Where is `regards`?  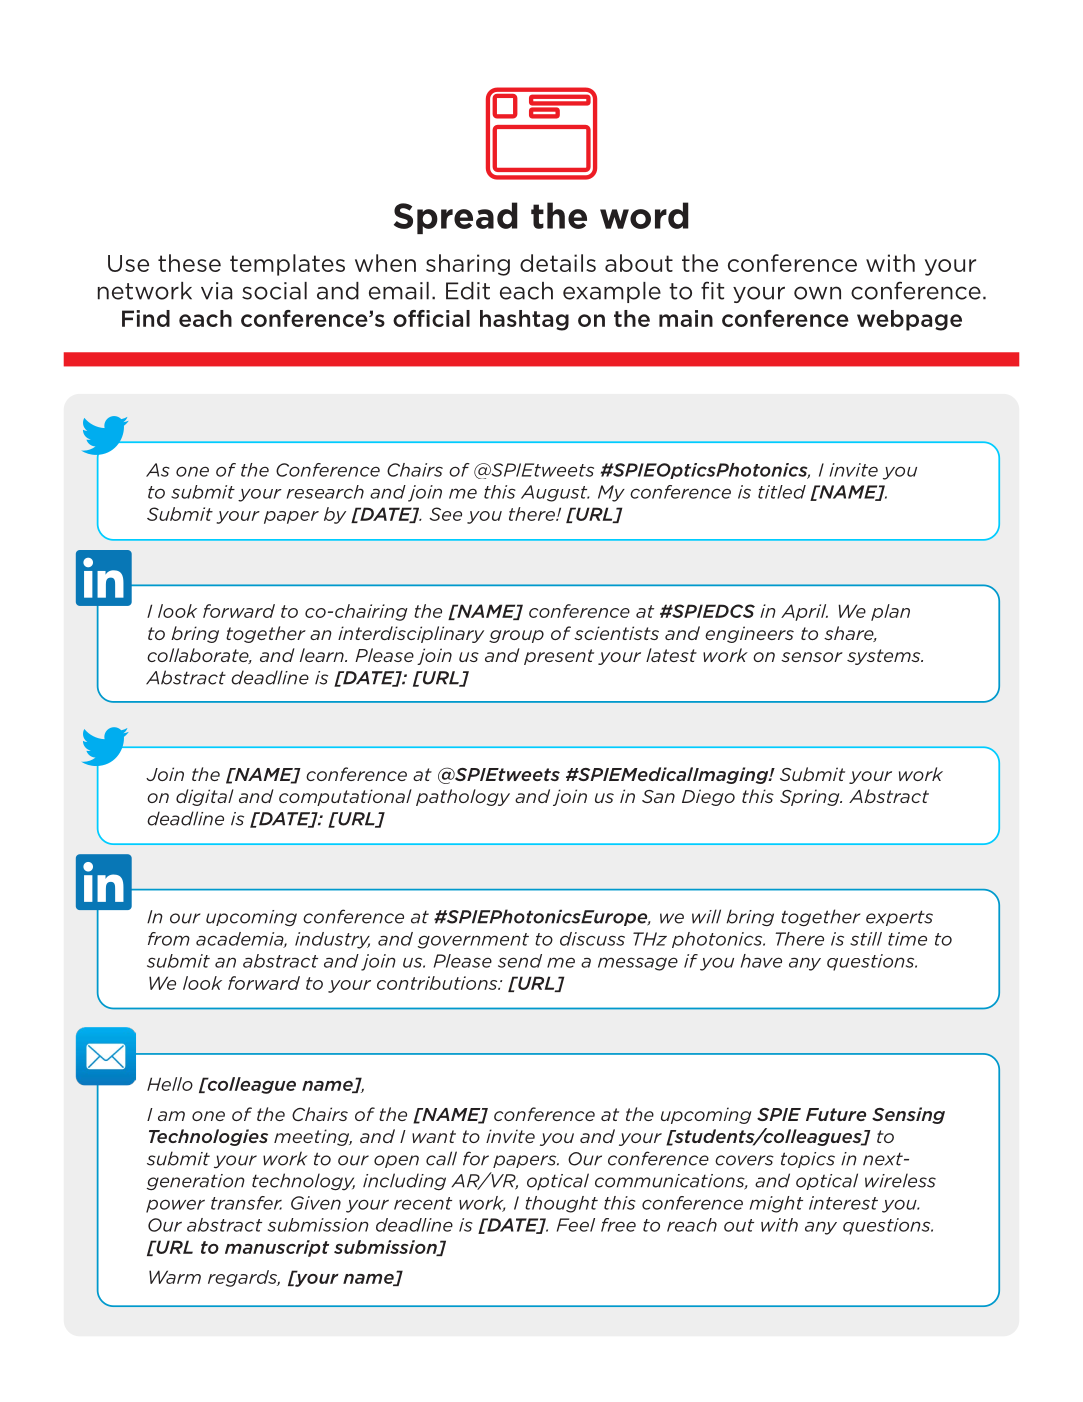 regards is located at coordinates (244, 1278).
